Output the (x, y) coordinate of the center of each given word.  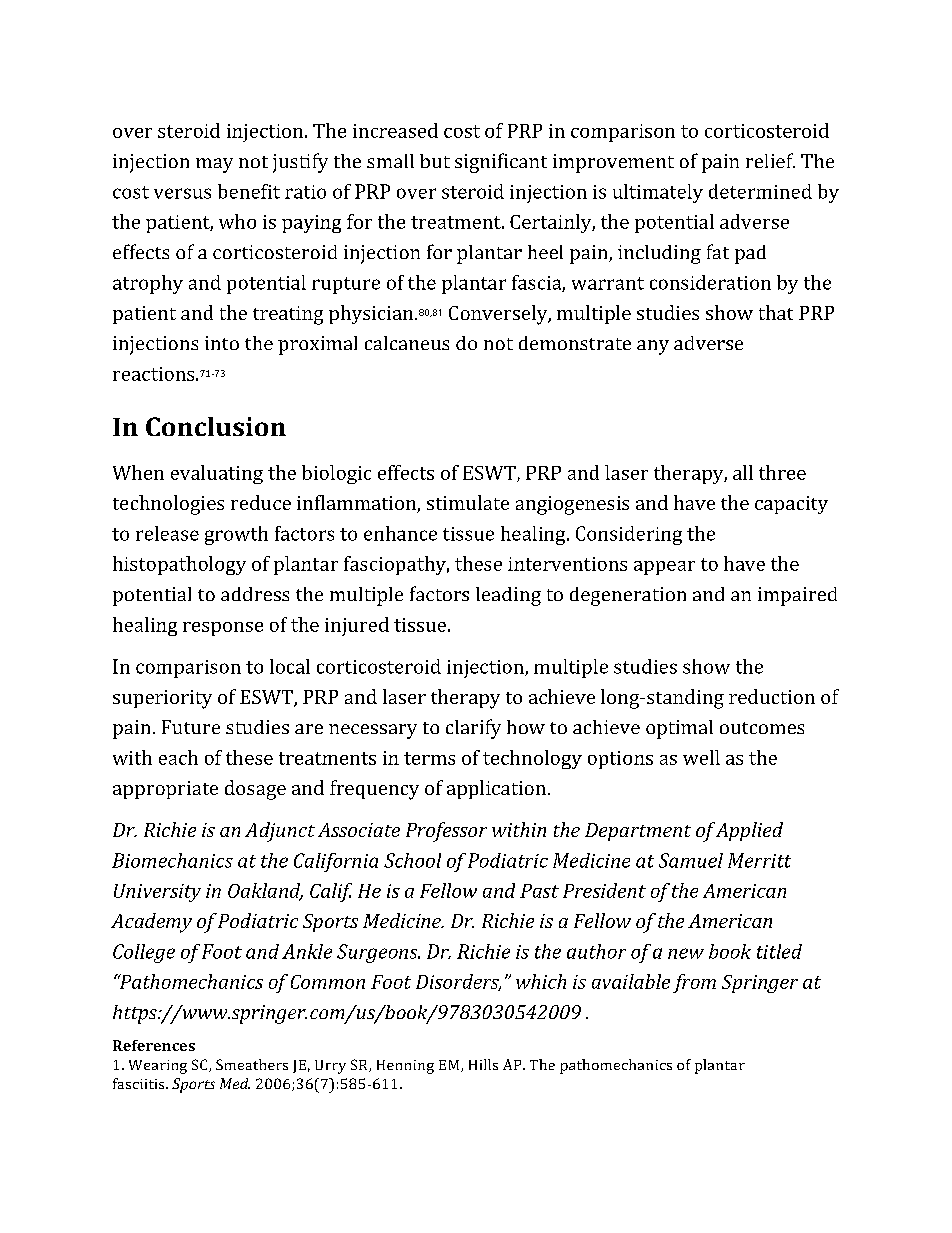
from (694, 983)
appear (664, 568)
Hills (483, 1064)
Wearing (158, 1067)
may (214, 165)
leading (508, 596)
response (223, 629)
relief (770, 160)
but (435, 161)
